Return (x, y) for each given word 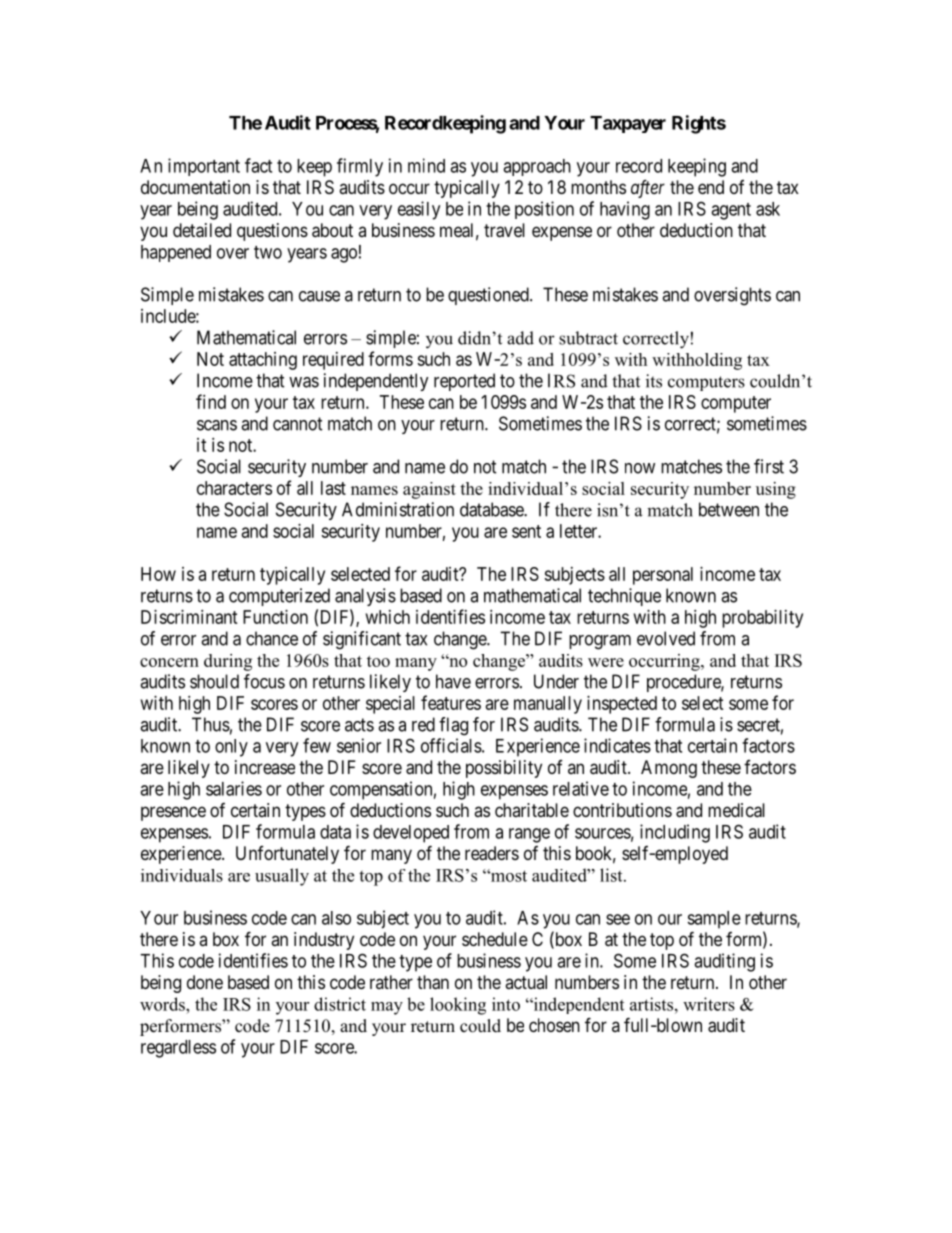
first (769, 466)
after (648, 189)
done (205, 982)
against (429, 490)
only (231, 748)
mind (426, 165)
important (204, 167)
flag (453, 726)
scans (217, 425)
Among (669, 769)
